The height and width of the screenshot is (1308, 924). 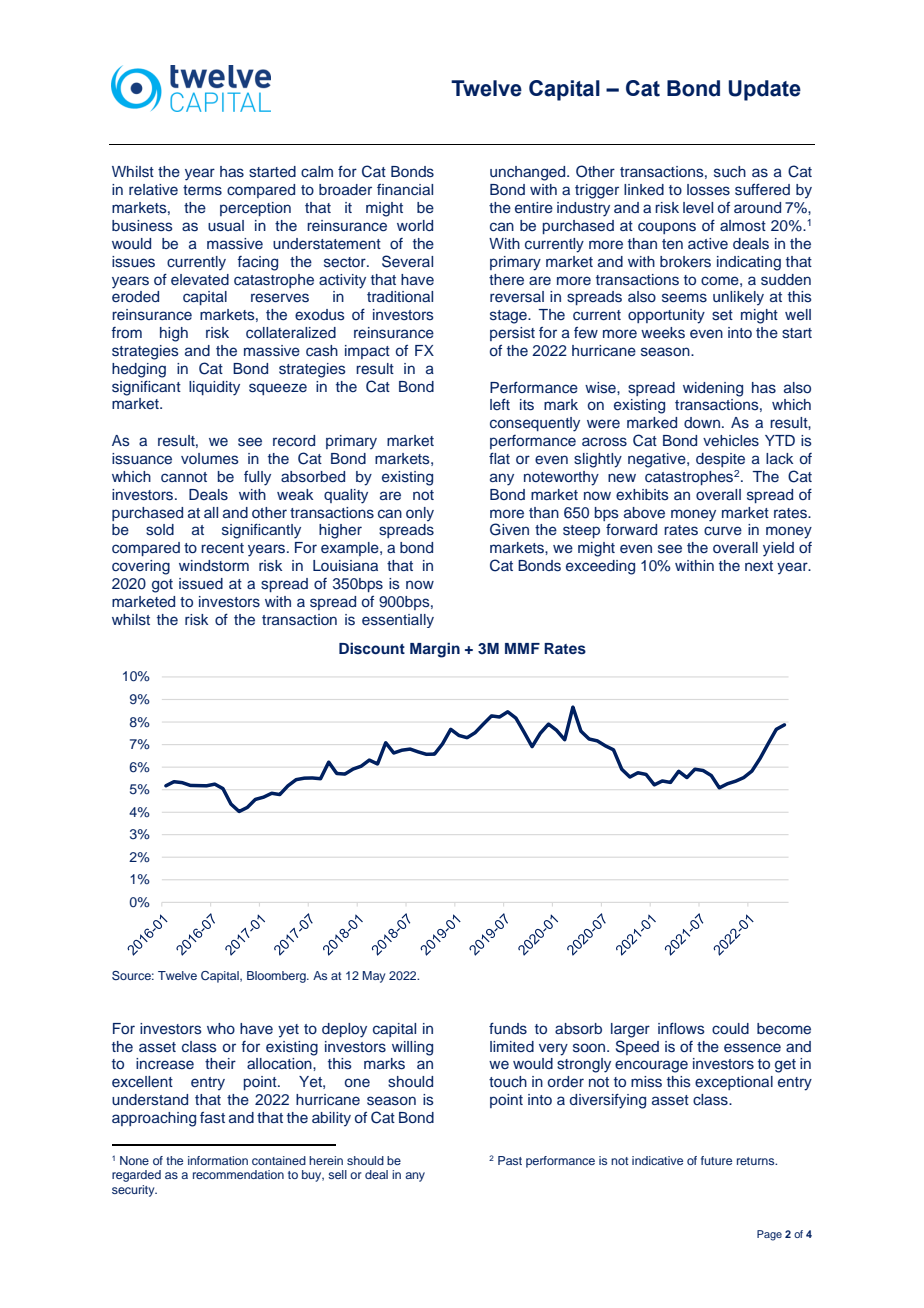 What do you see at coordinates (730, 172) in the screenshot?
I see `such` at bounding box center [730, 172].
